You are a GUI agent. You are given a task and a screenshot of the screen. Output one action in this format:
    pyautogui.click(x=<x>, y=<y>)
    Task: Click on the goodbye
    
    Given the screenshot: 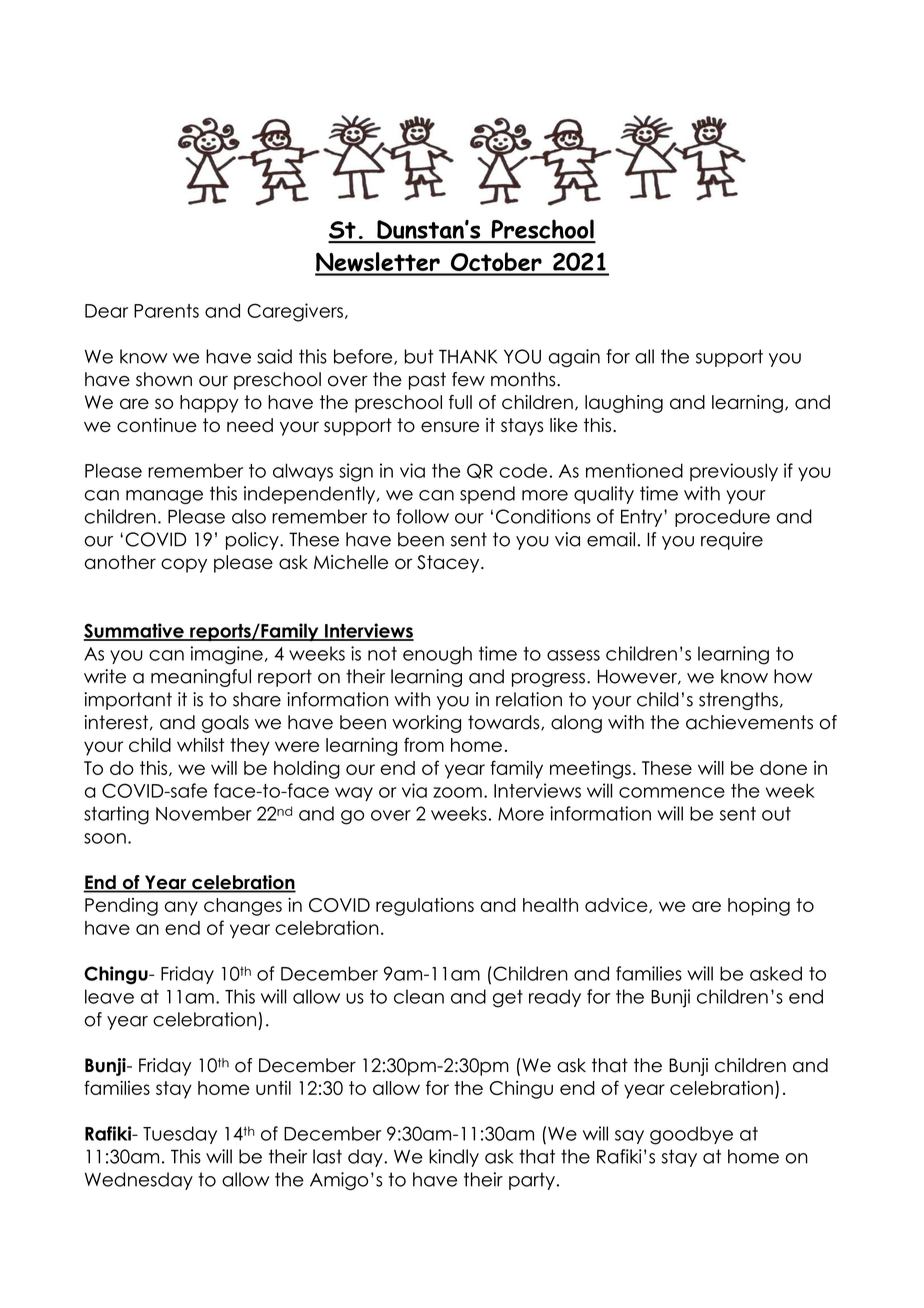 What is the action you would take?
    pyautogui.click(x=691, y=1135)
